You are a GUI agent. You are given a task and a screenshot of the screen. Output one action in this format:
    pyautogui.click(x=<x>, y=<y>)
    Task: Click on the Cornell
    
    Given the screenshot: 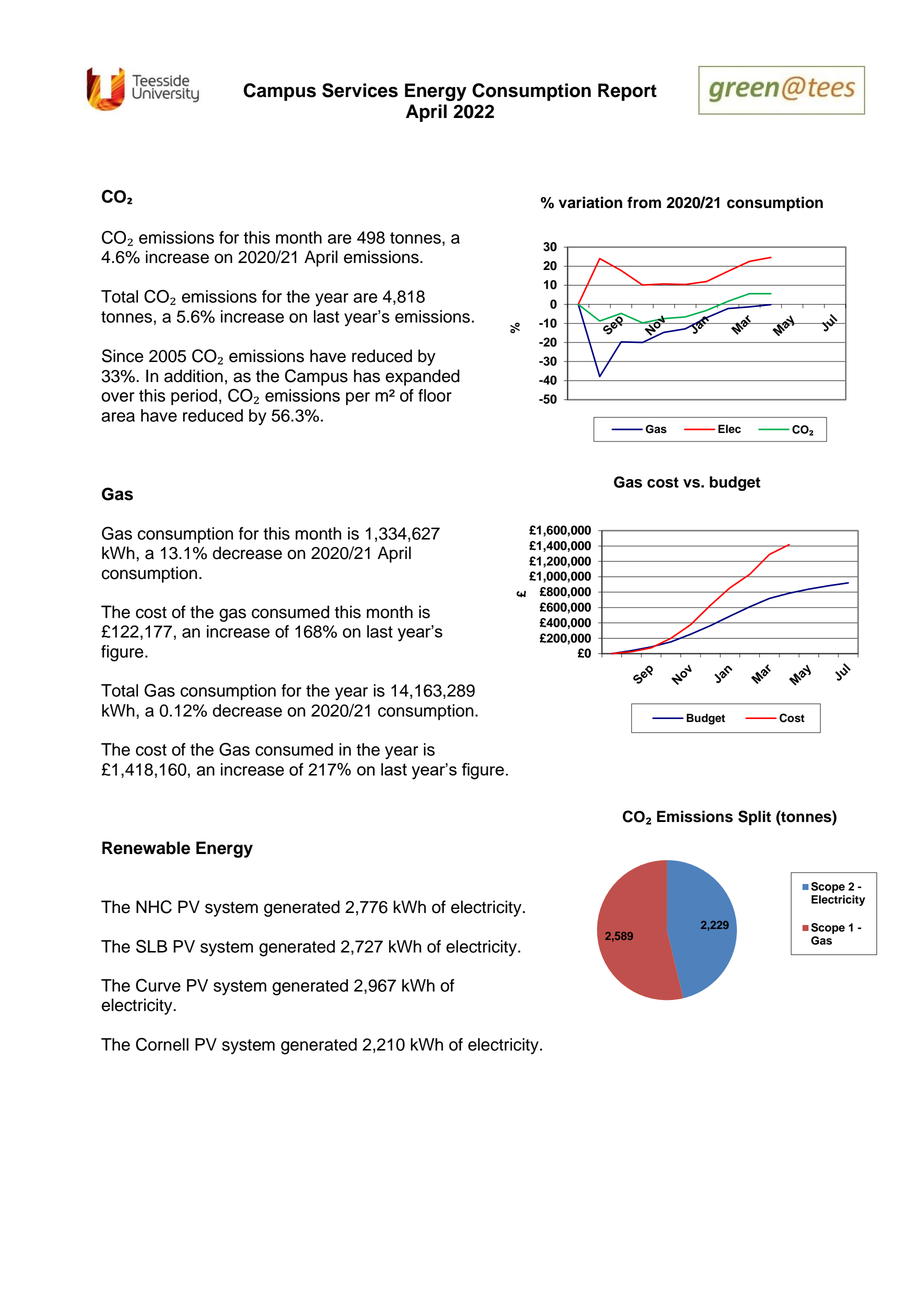 What is the action you would take?
    pyautogui.click(x=162, y=1044)
